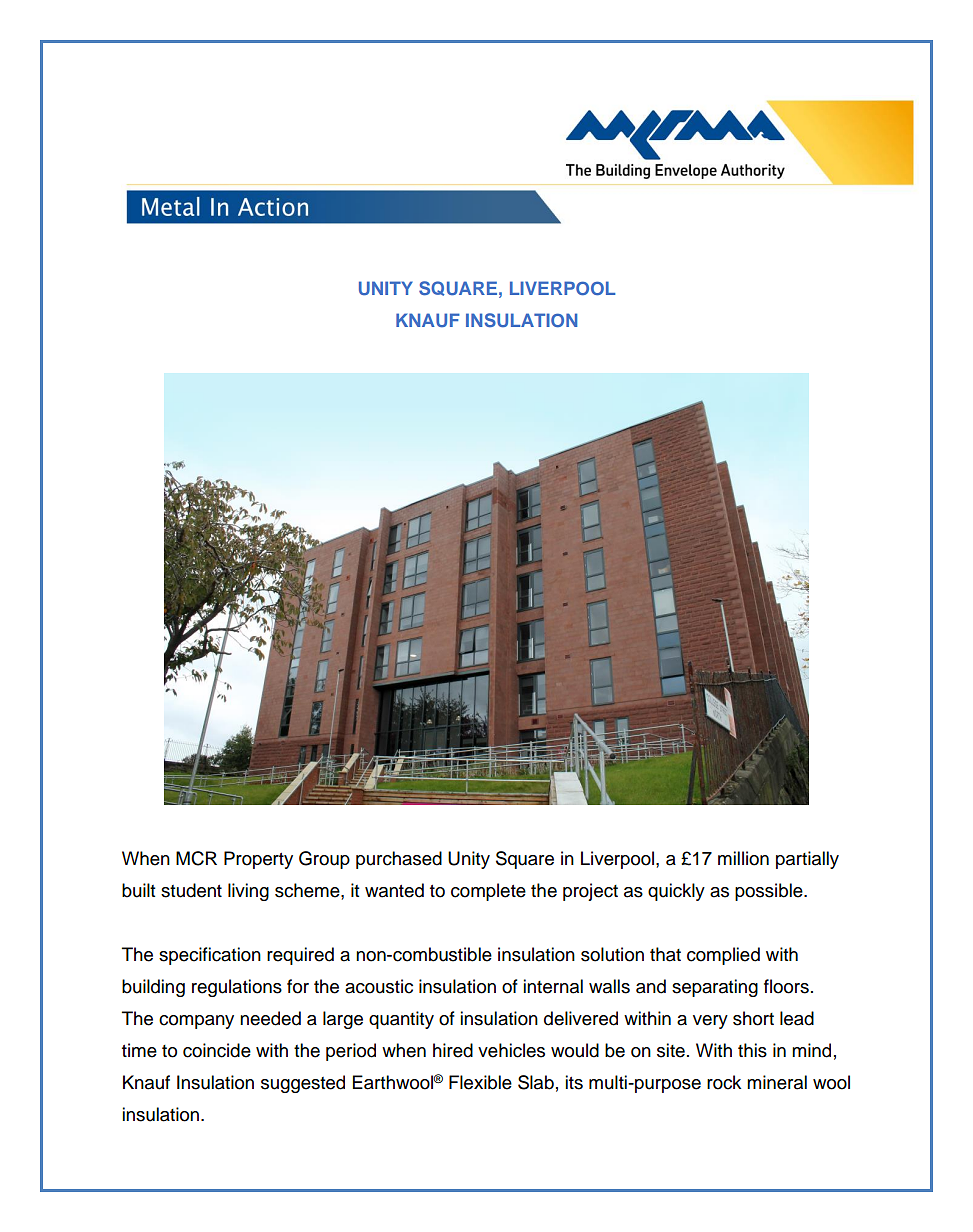 This screenshot has height=1232, width=973. I want to click on purchased, so click(399, 860).
